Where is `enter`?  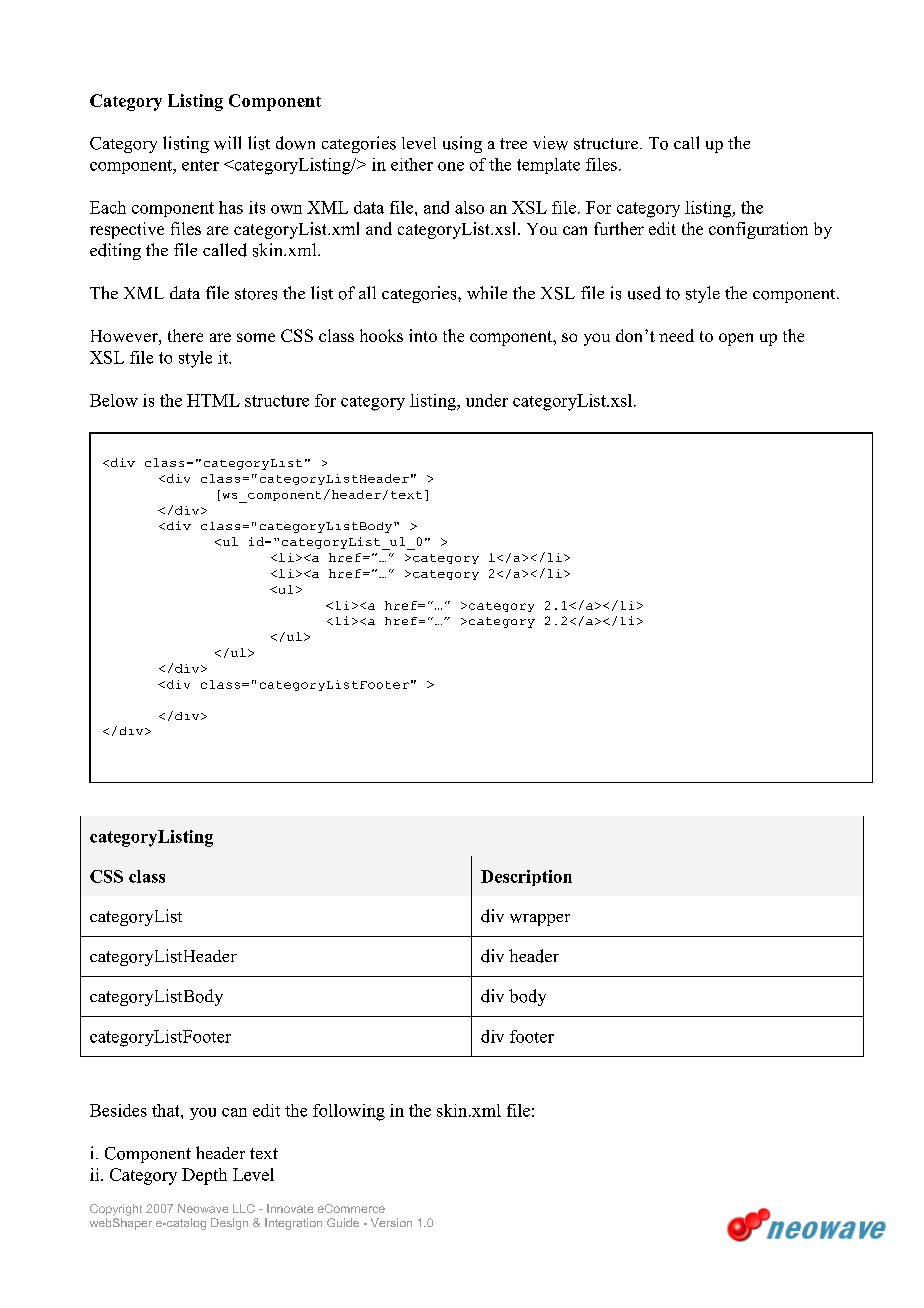
enter is located at coordinates (200, 165).
